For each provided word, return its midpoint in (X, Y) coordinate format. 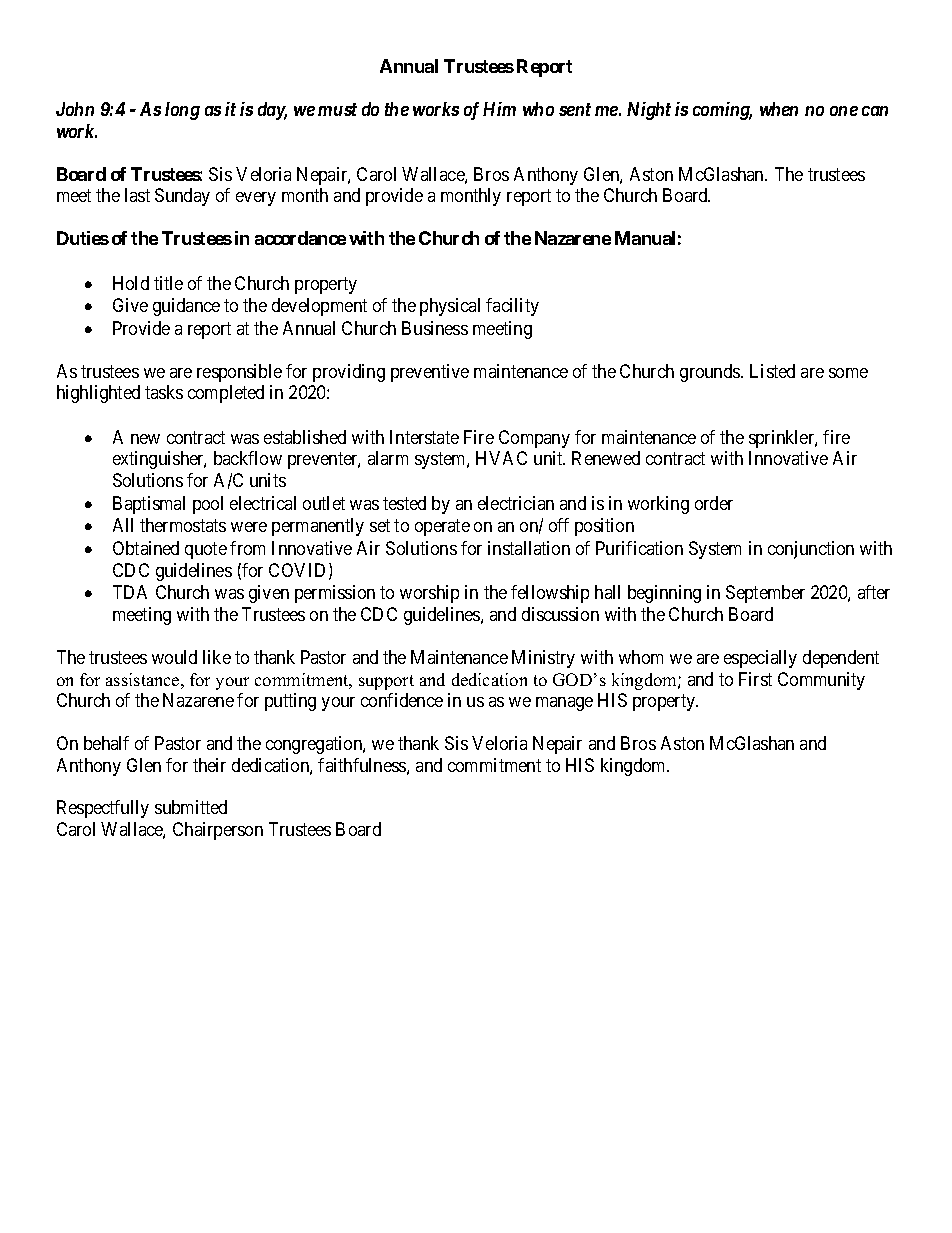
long (182, 111)
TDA (130, 592)
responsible (239, 373)
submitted (191, 807)
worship (429, 594)
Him (499, 109)
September (765, 594)
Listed (772, 371)
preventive (430, 373)
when (779, 109)
